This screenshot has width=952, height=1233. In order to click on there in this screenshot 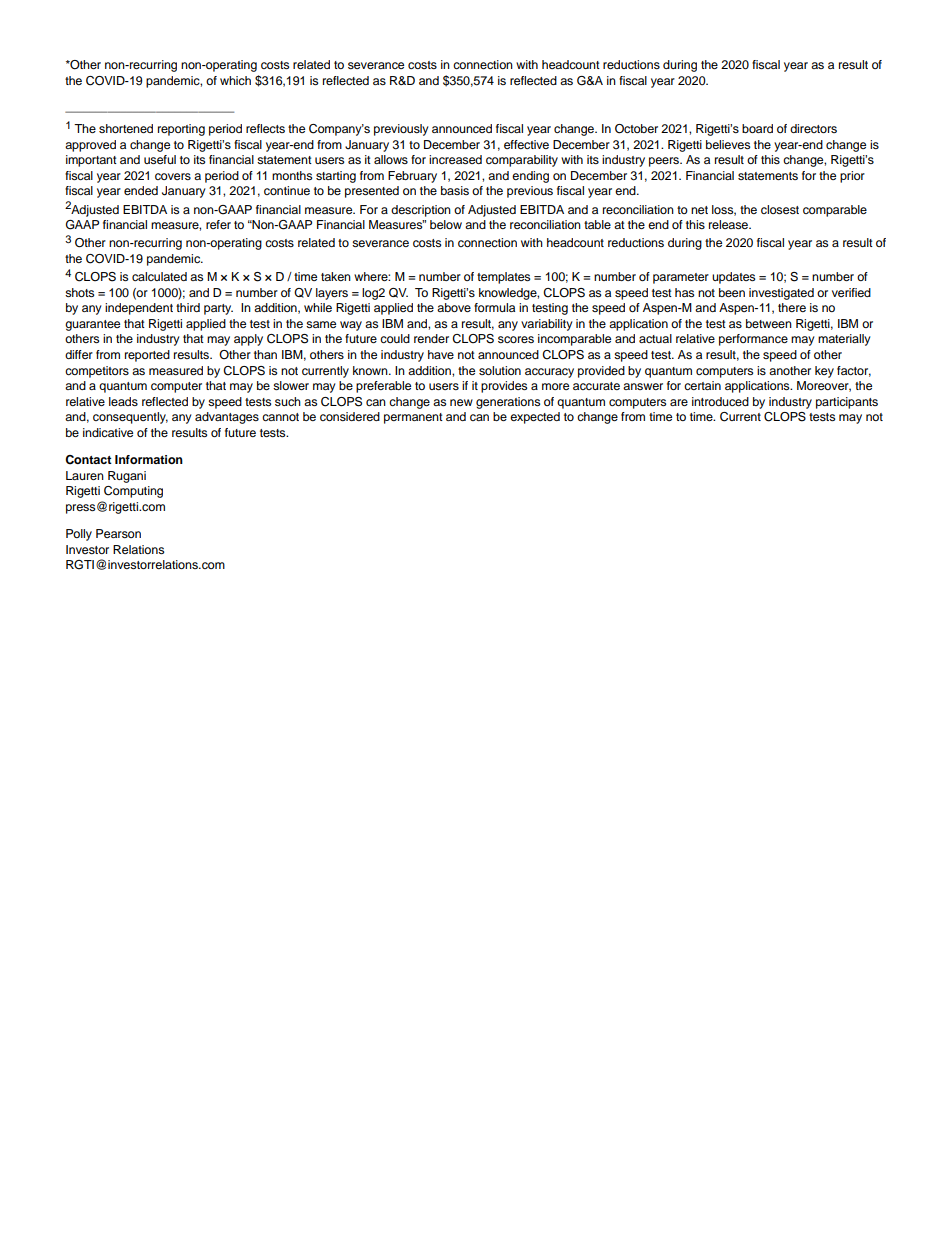, I will do `click(792, 307)`.
